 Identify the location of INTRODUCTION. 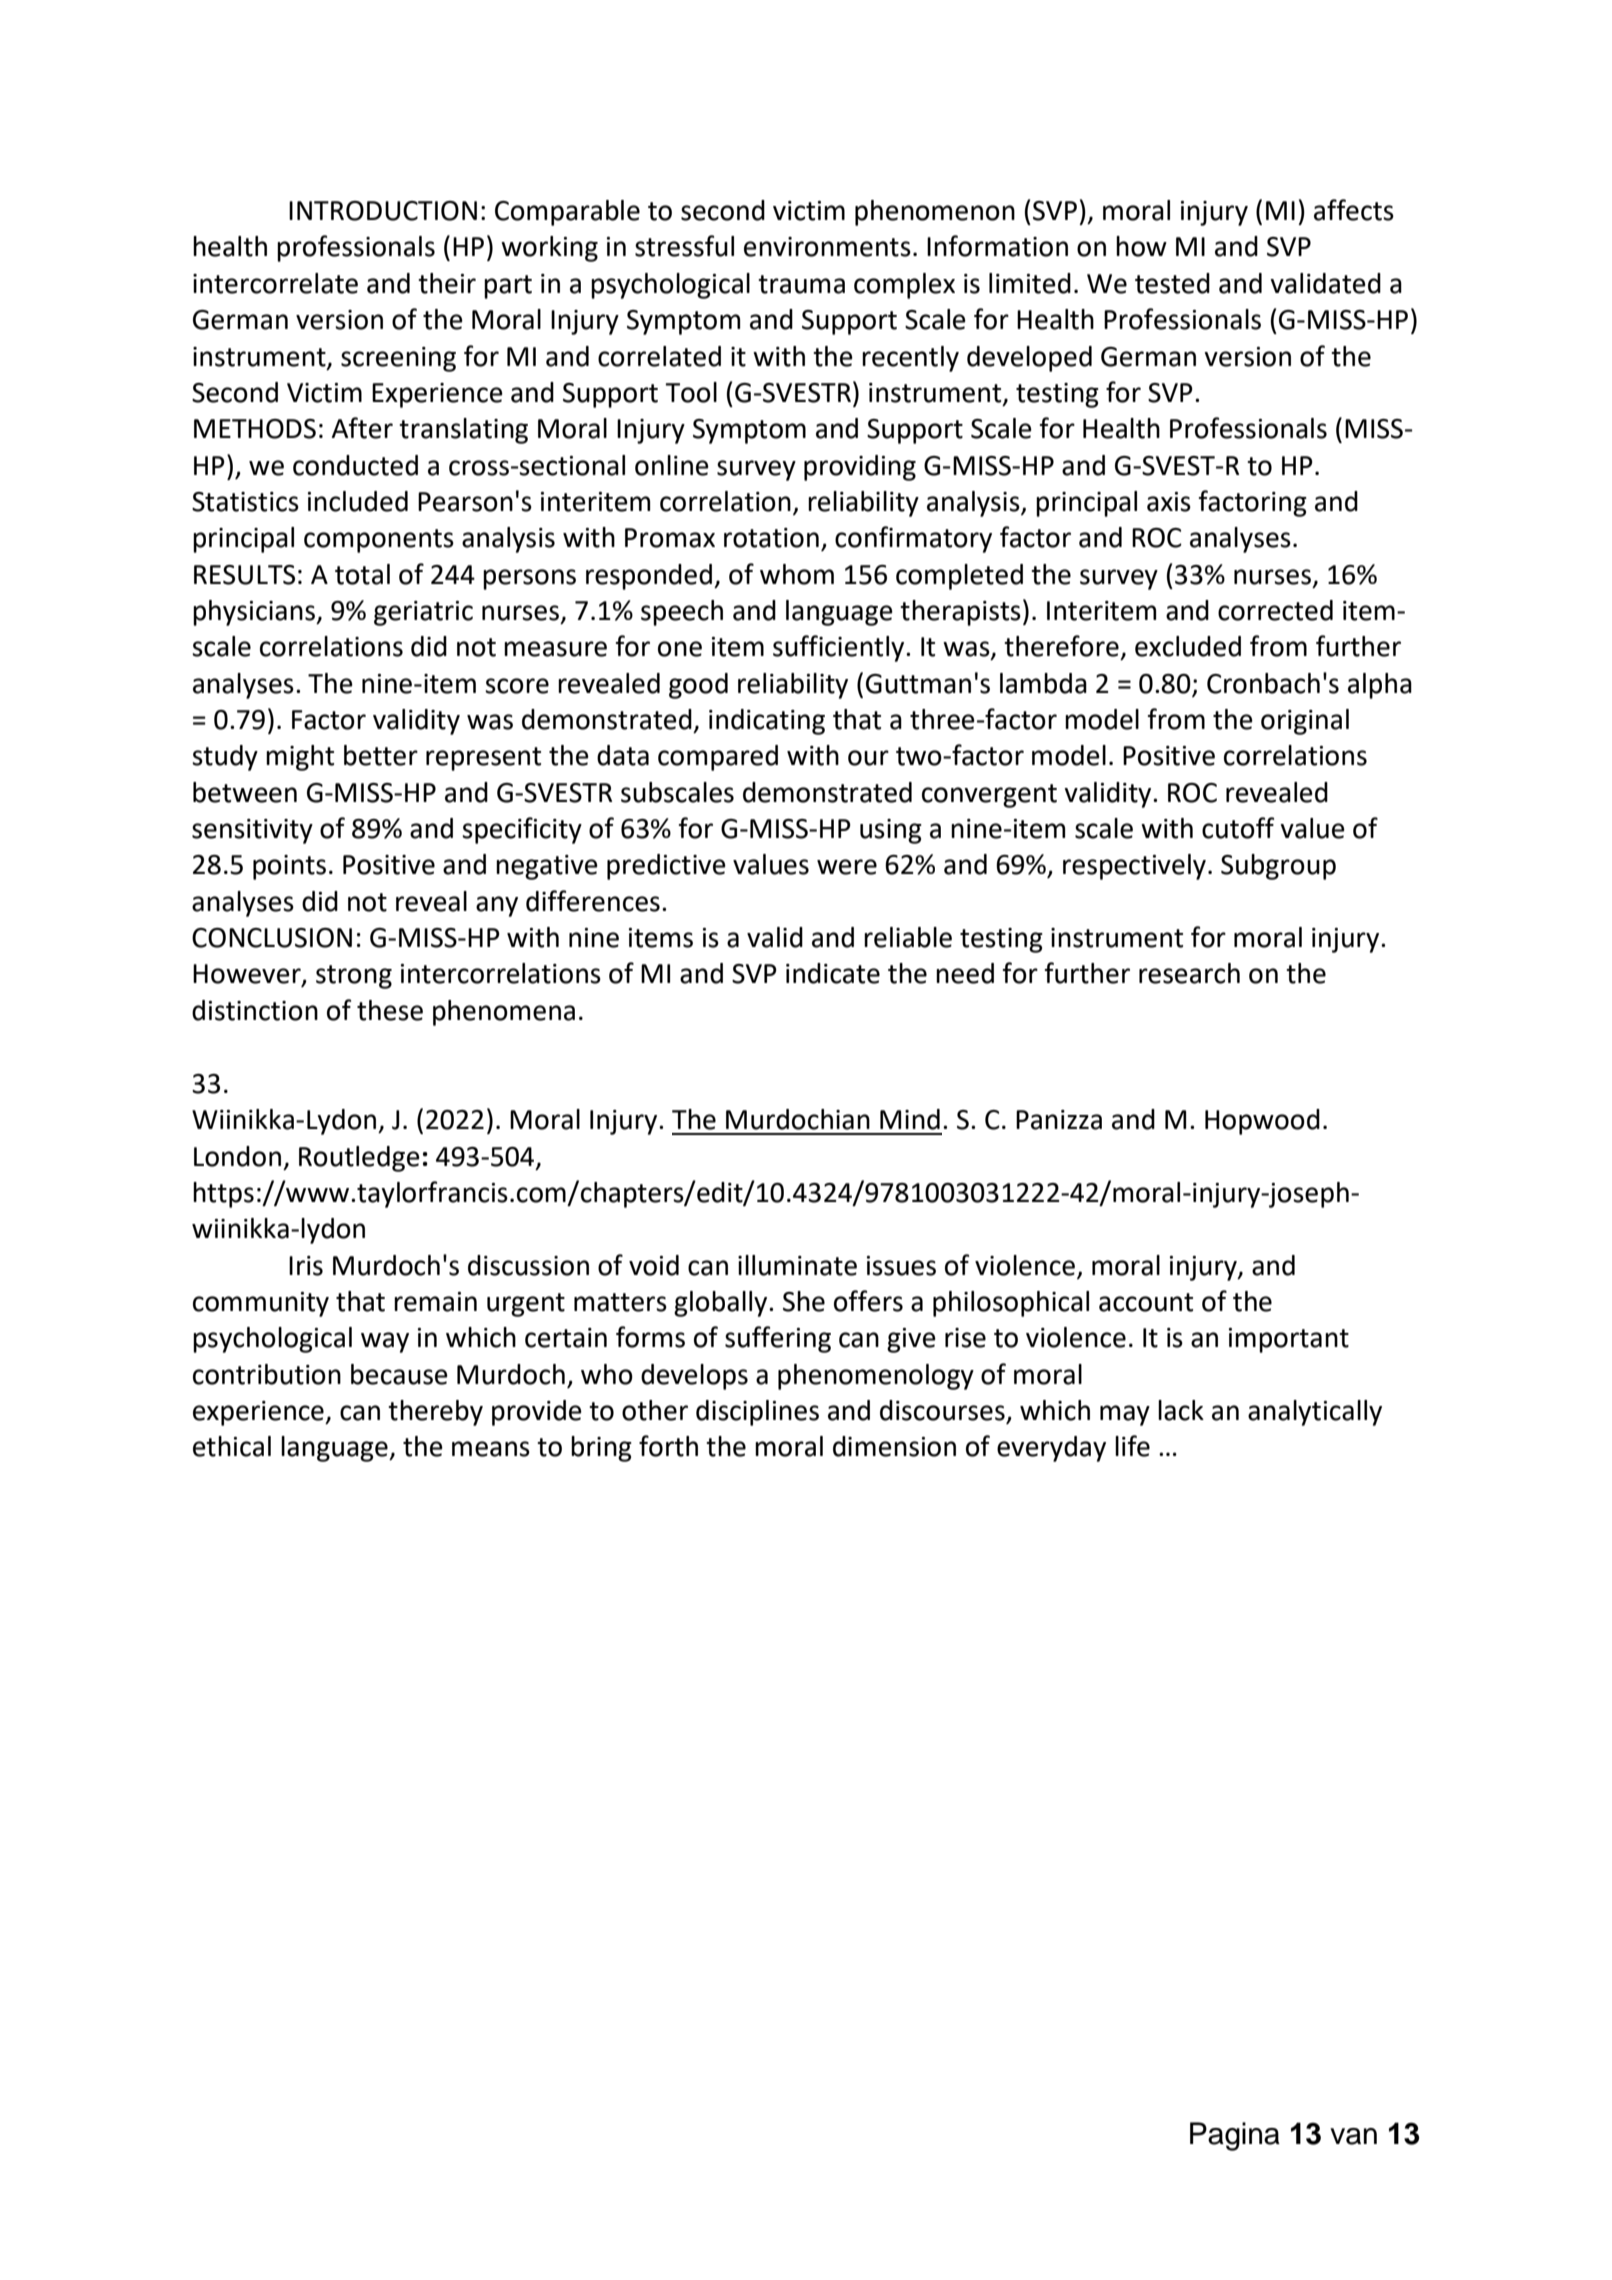
(383, 211).
